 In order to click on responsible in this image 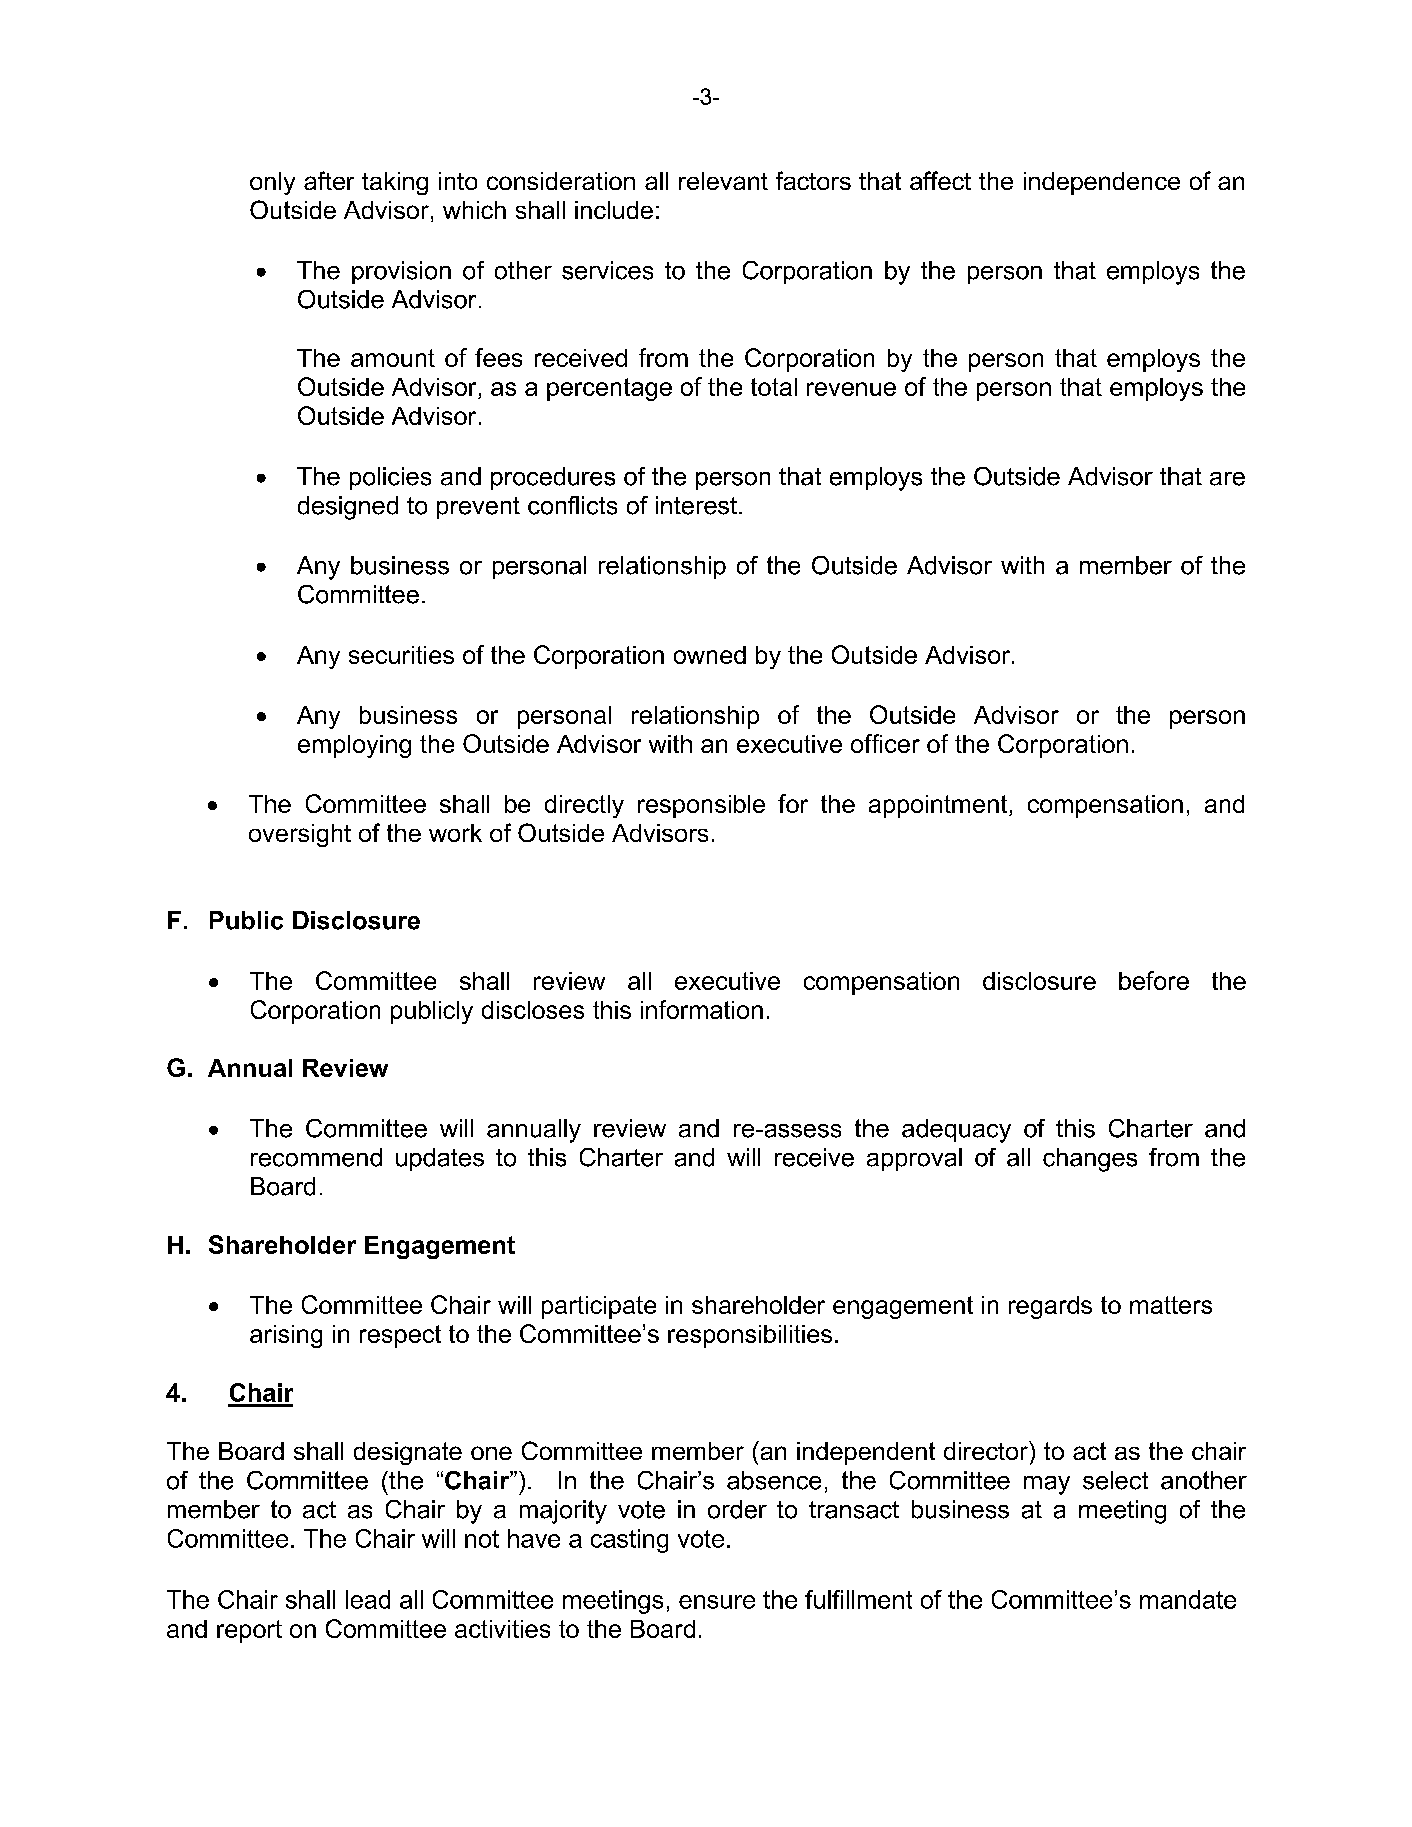, I will do `click(701, 806)`.
